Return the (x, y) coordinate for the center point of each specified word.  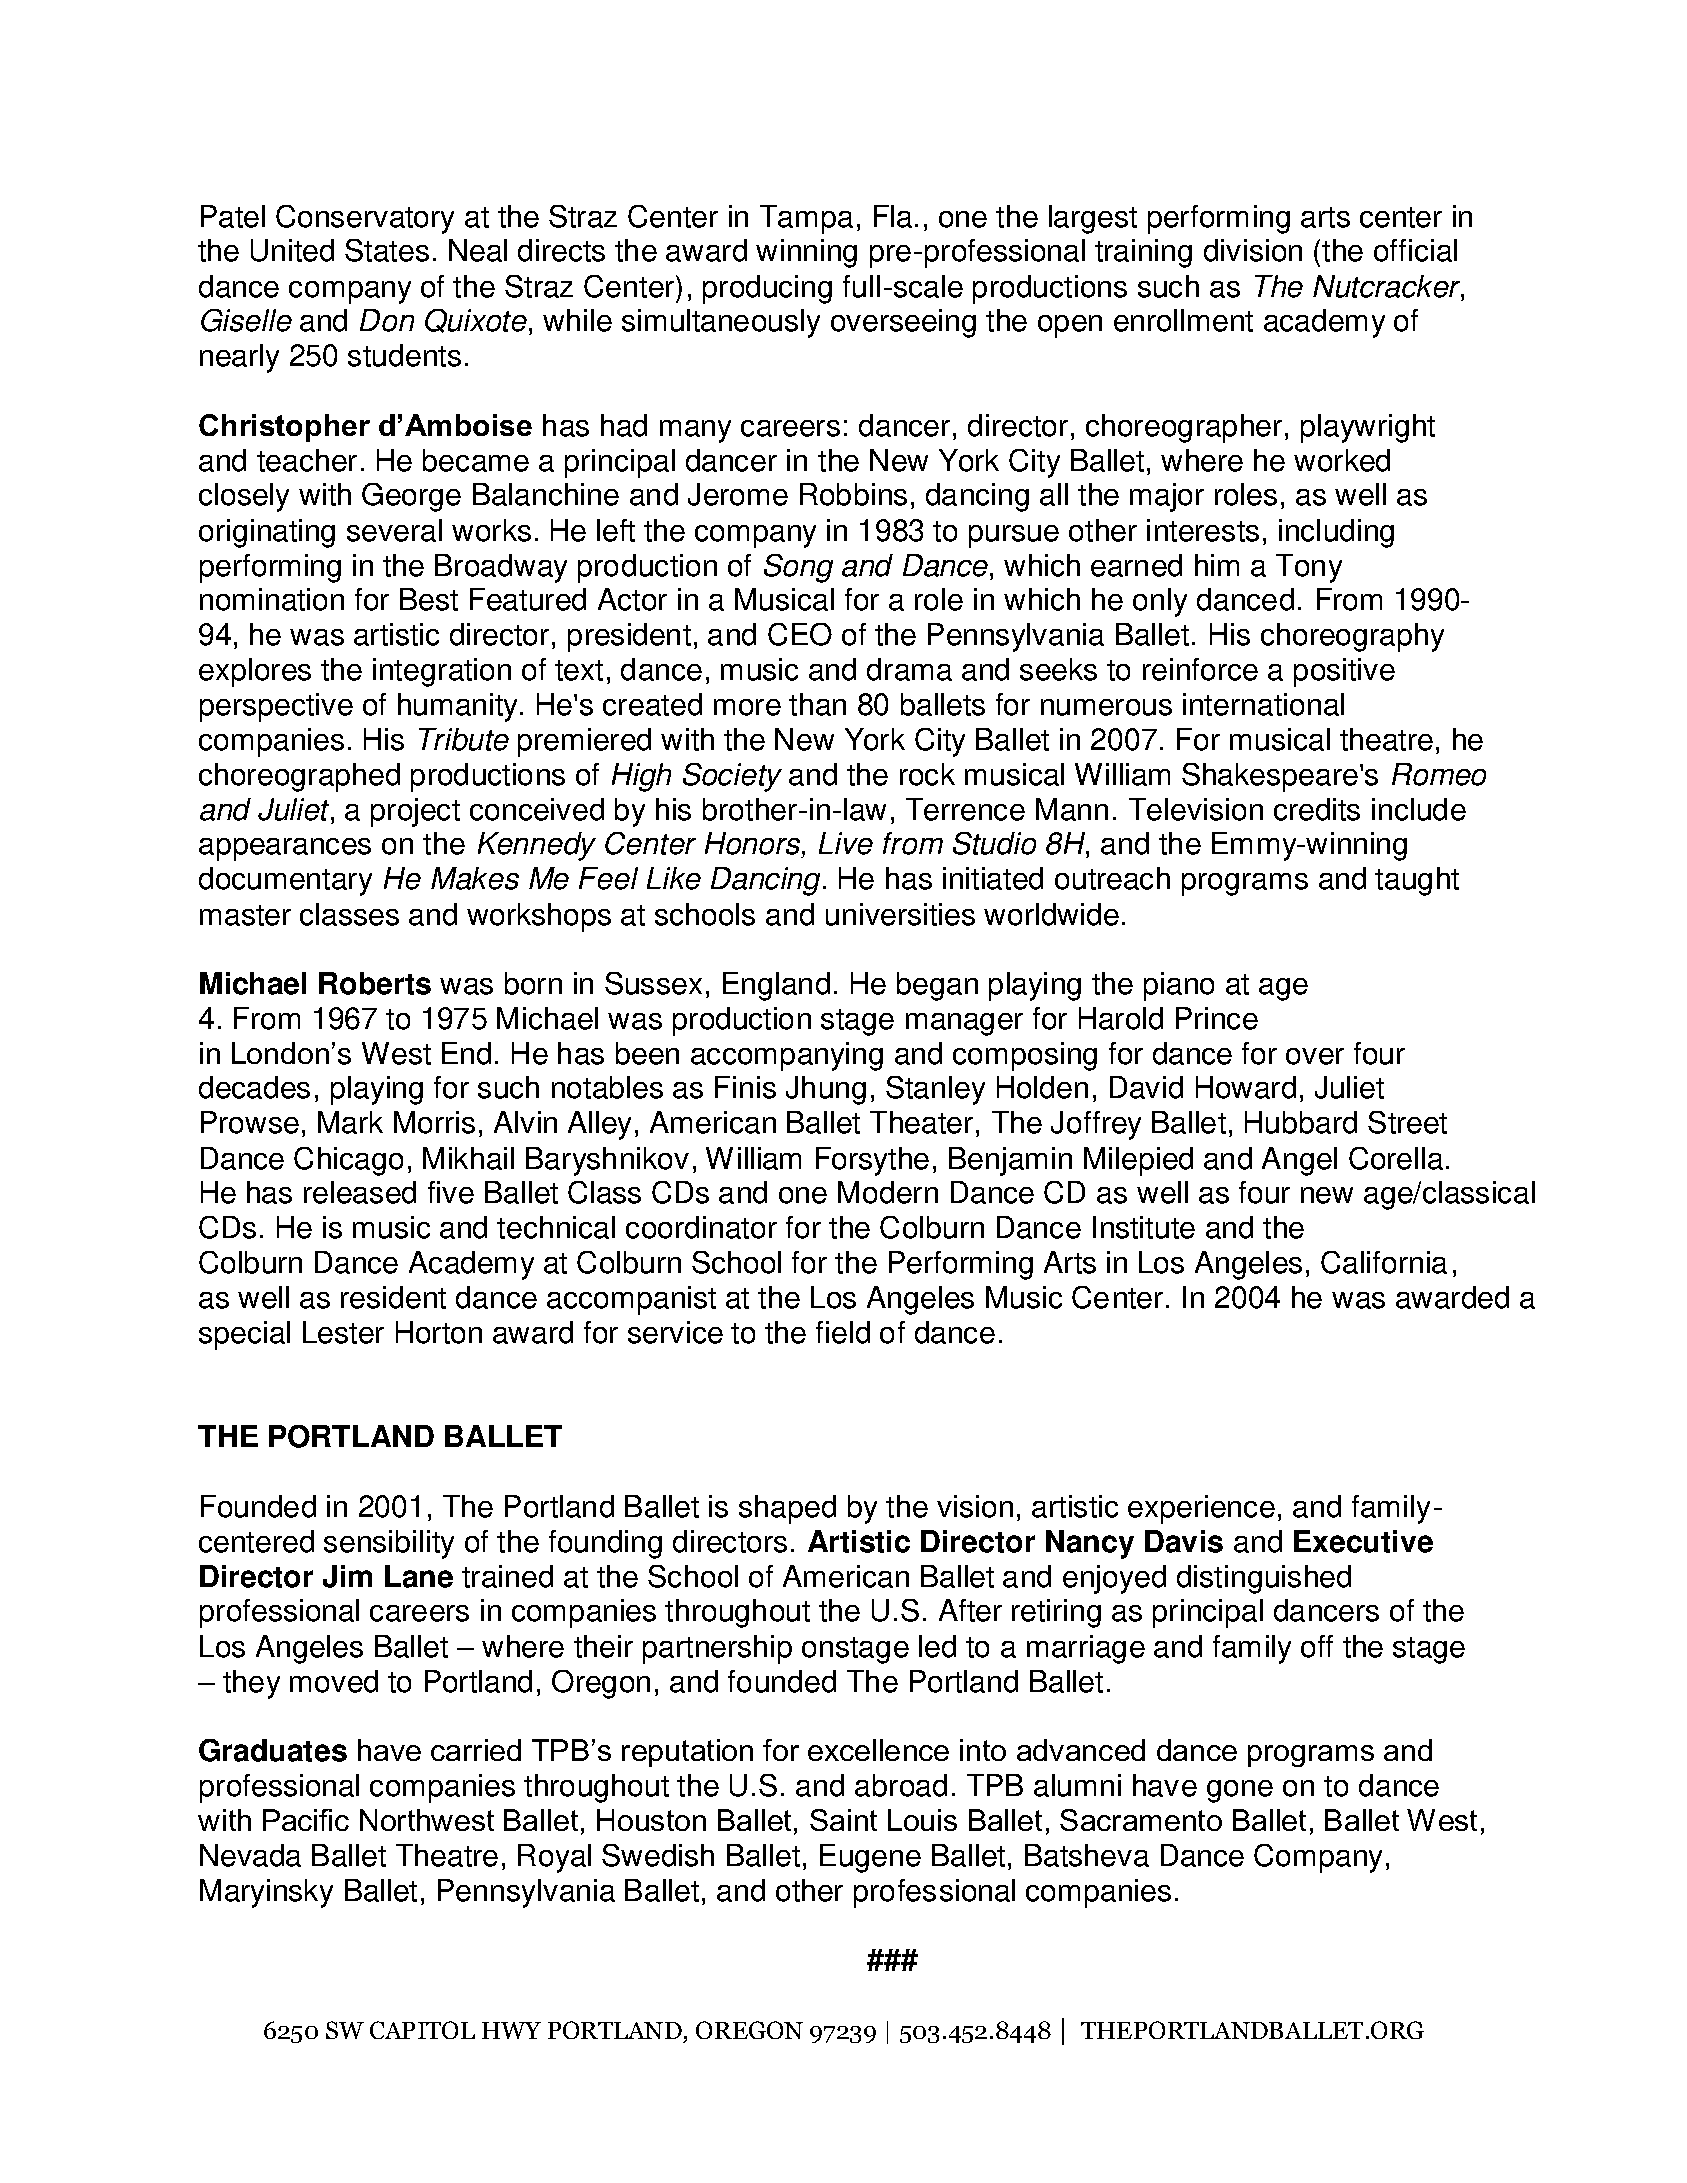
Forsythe (872, 1161)
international (1263, 704)
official (1415, 250)
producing (767, 289)
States (387, 250)
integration (442, 672)
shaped (787, 1509)
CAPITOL (422, 2030)
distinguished (1264, 1579)
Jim (347, 1576)
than (817, 704)
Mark (350, 1122)
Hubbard (1301, 1122)
